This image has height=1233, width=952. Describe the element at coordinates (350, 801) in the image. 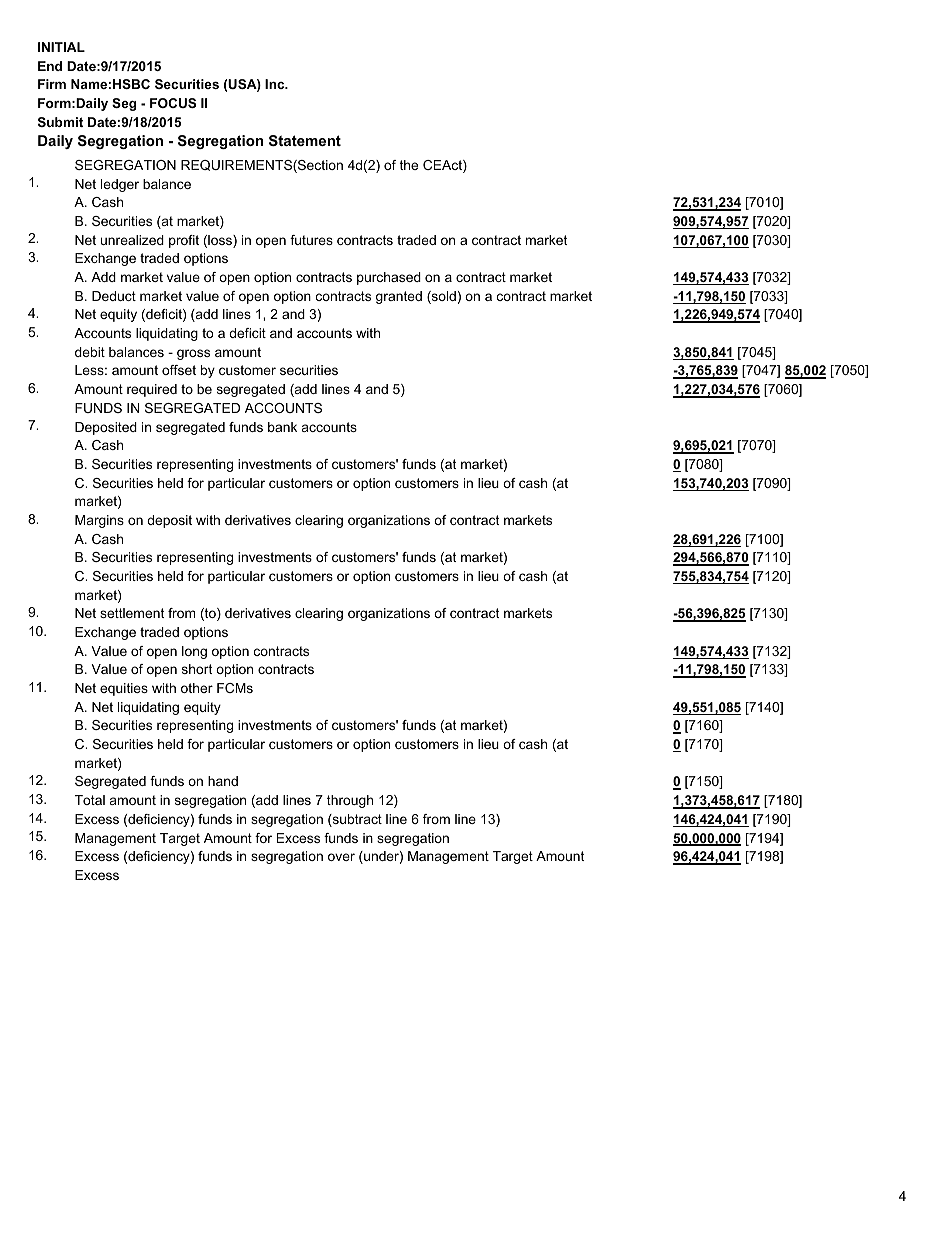

I see `through` at that location.
